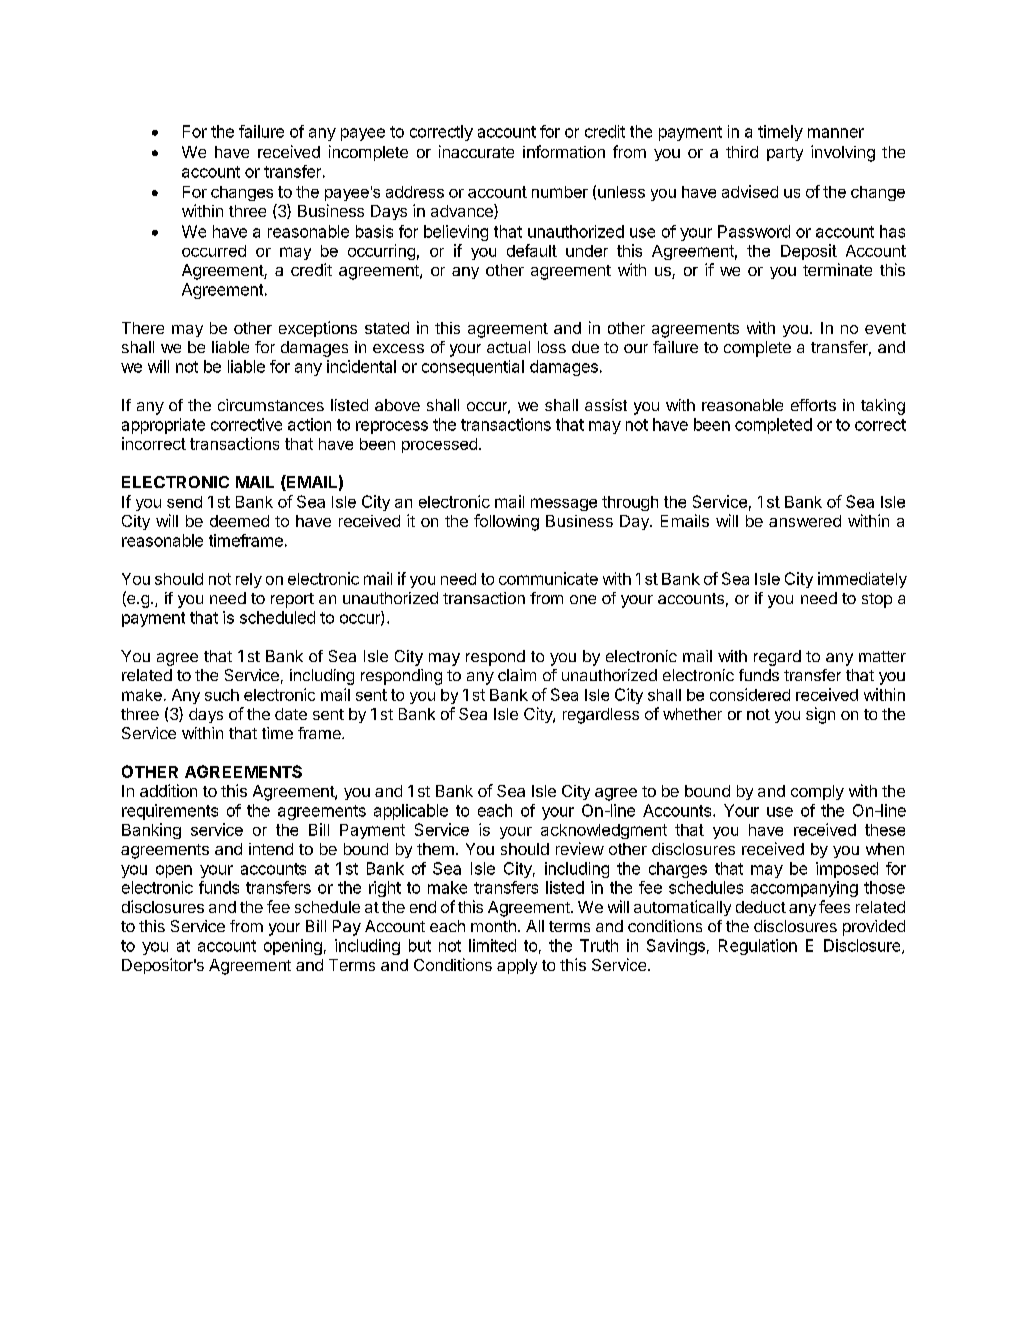 Image resolution: width=1027 pixels, height=1329 pixels. What do you see at coordinates (517, 675) in the document?
I see `claim` at bounding box center [517, 675].
